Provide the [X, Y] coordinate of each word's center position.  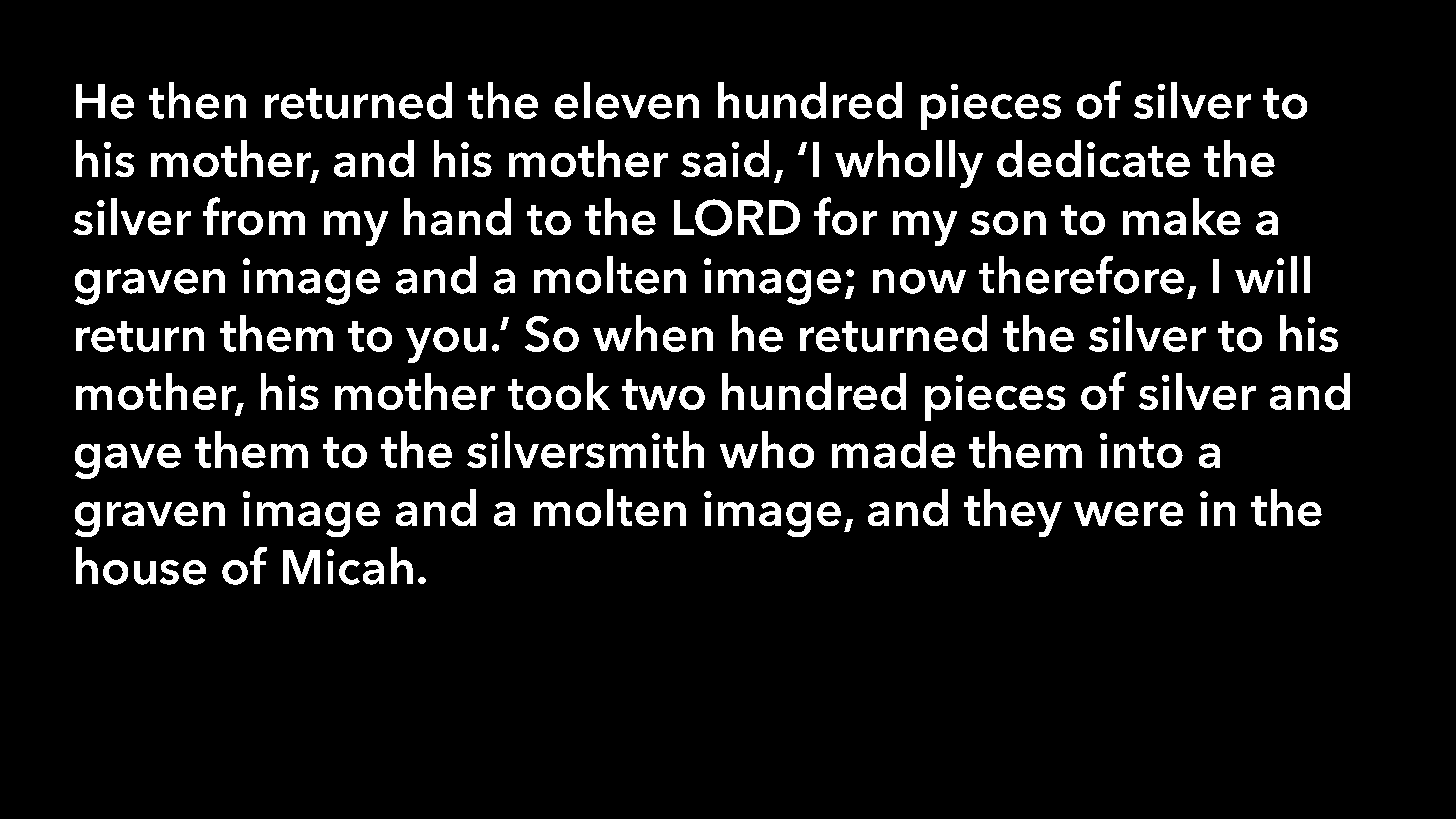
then [197, 100]
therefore [1081, 275]
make [1182, 216]
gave [128, 461]
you [446, 345]
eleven [627, 100]
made [893, 449]
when [653, 333]
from [254, 216]
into [1141, 450]
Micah [348, 566]
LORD [737, 217]
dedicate [1093, 158]
